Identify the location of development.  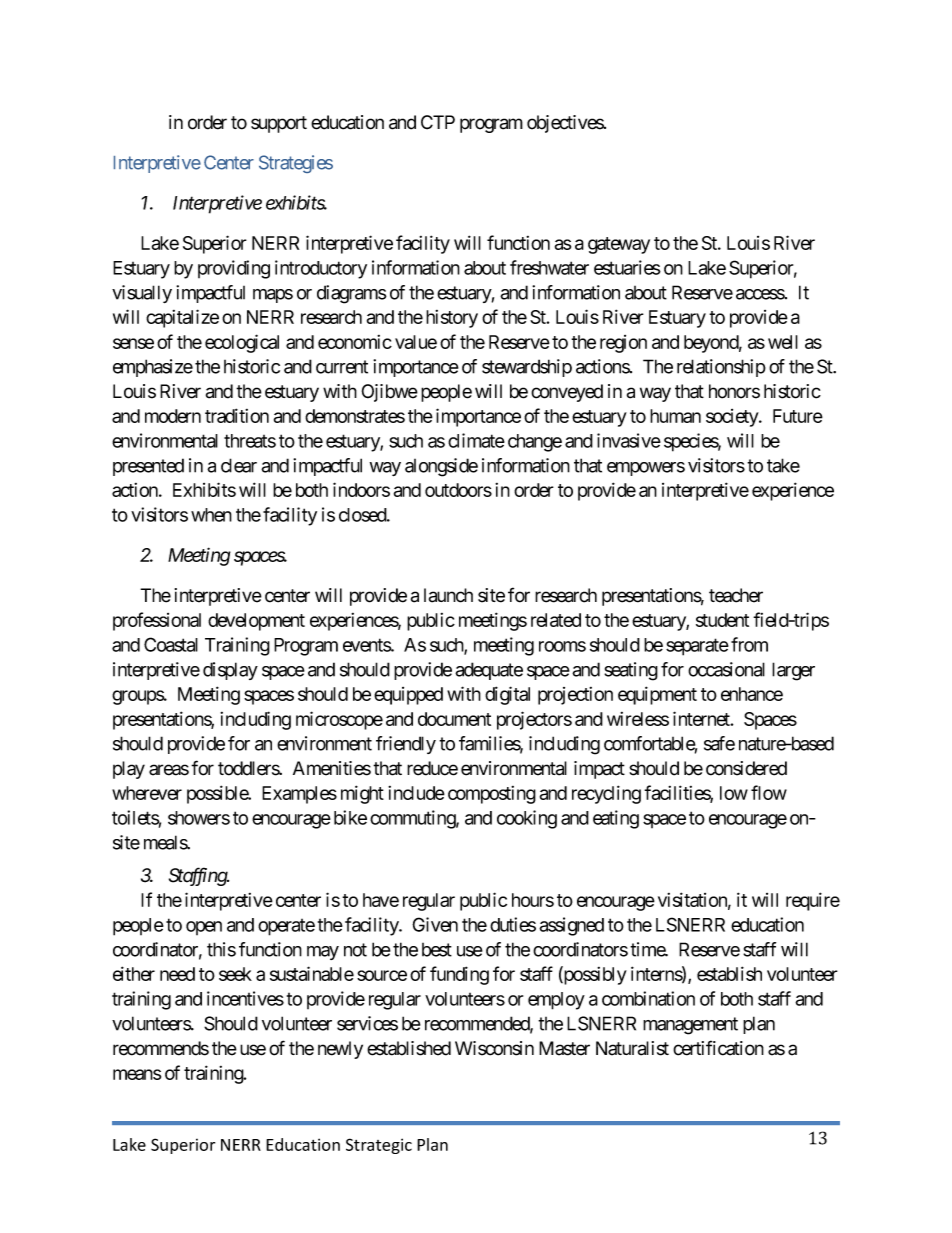
(256, 622).
